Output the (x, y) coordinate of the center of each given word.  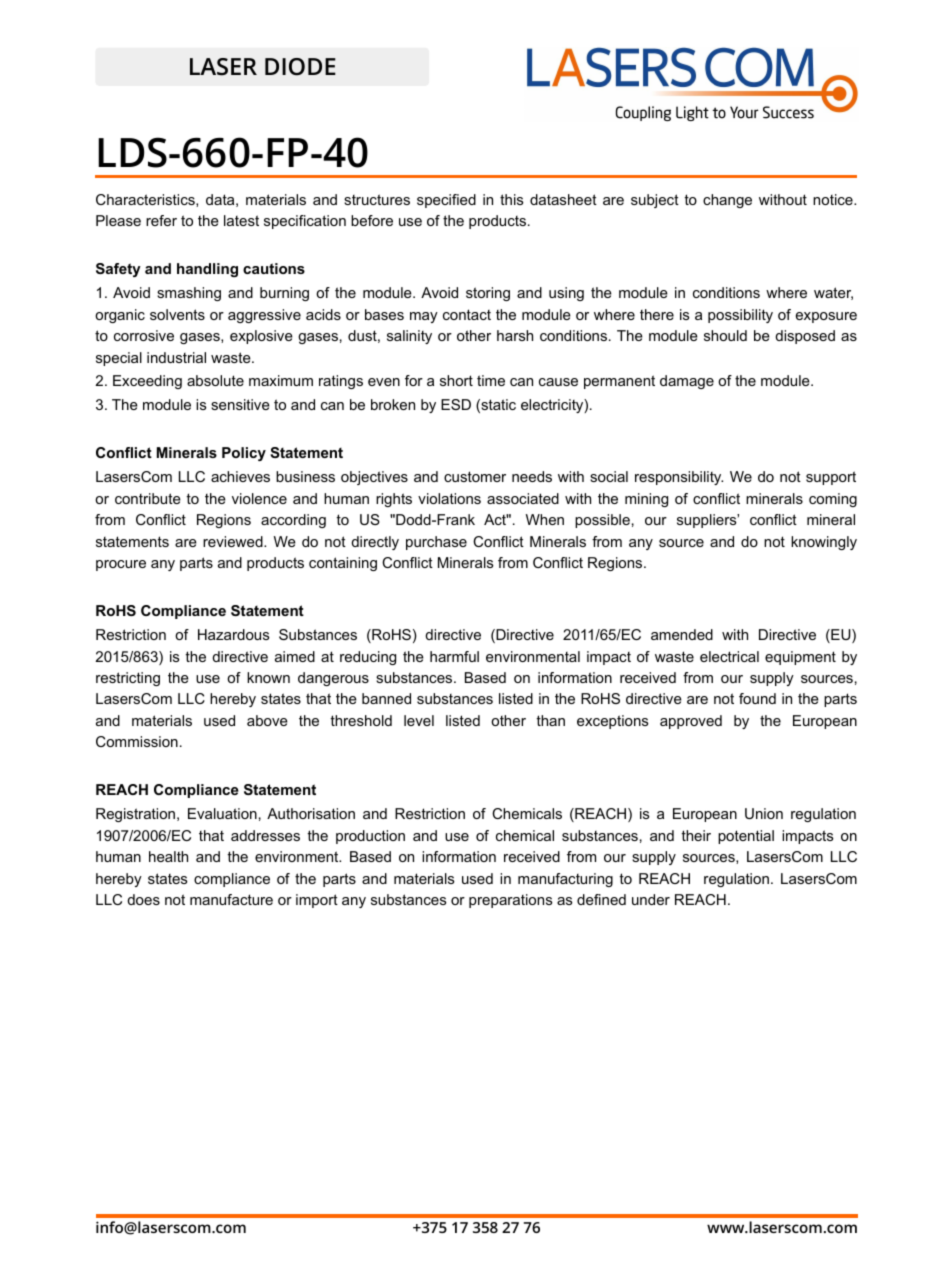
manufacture (231, 899)
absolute (215, 380)
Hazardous (234, 634)
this (512, 199)
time (491, 380)
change (727, 201)
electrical (729, 656)
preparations (511, 901)
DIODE (300, 67)
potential (746, 837)
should (725, 335)
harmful (454, 656)
